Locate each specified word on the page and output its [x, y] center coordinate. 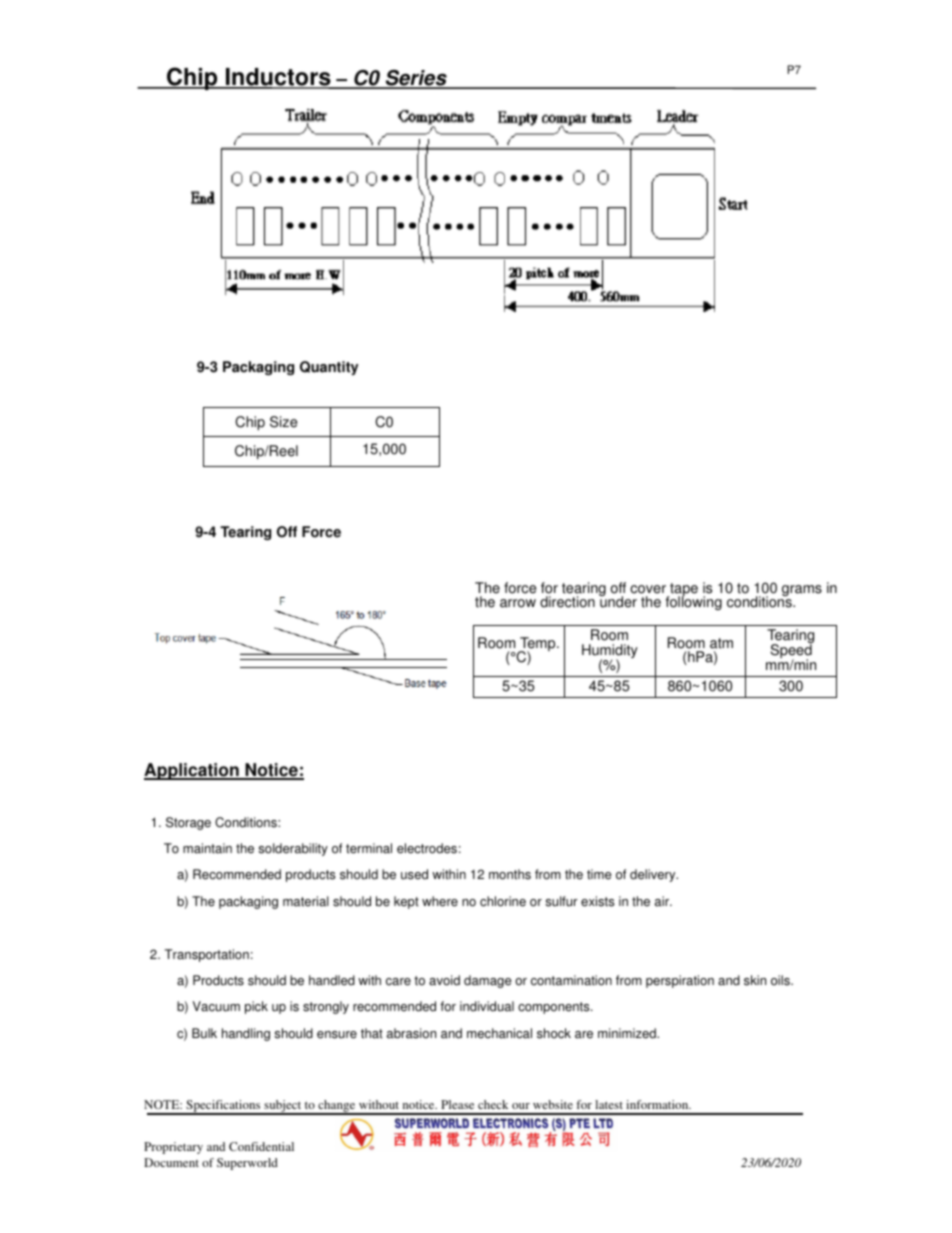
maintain [207, 848]
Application [192, 771]
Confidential [261, 1146]
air [663, 901]
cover [648, 589]
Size [283, 422]
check [493, 1104]
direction [567, 602]
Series [416, 79]
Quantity [329, 368]
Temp [538, 645]
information [658, 1104]
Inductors [278, 78]
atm [721, 643]
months [510, 874]
